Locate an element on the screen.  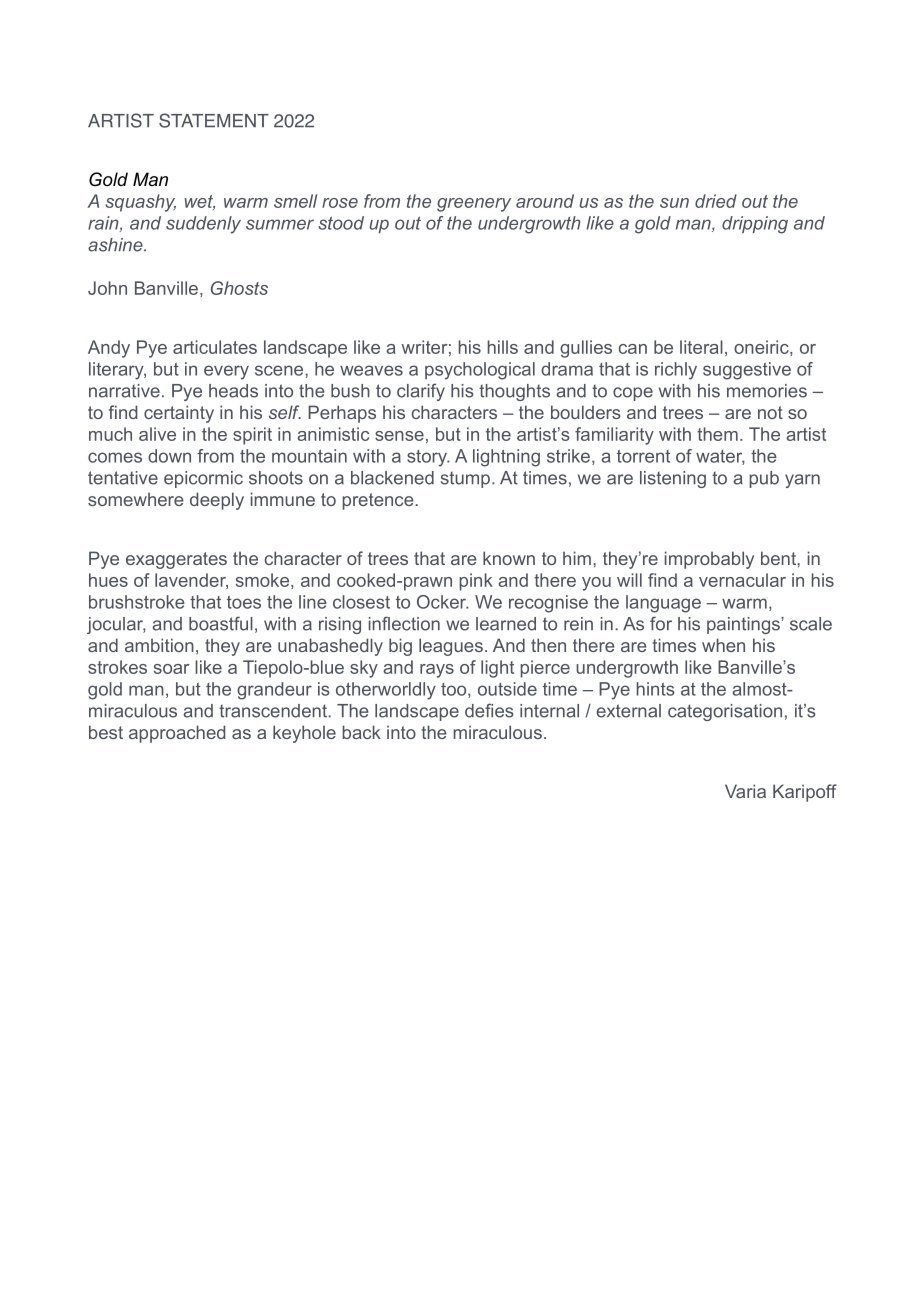
approached is located at coordinates (177, 734).
